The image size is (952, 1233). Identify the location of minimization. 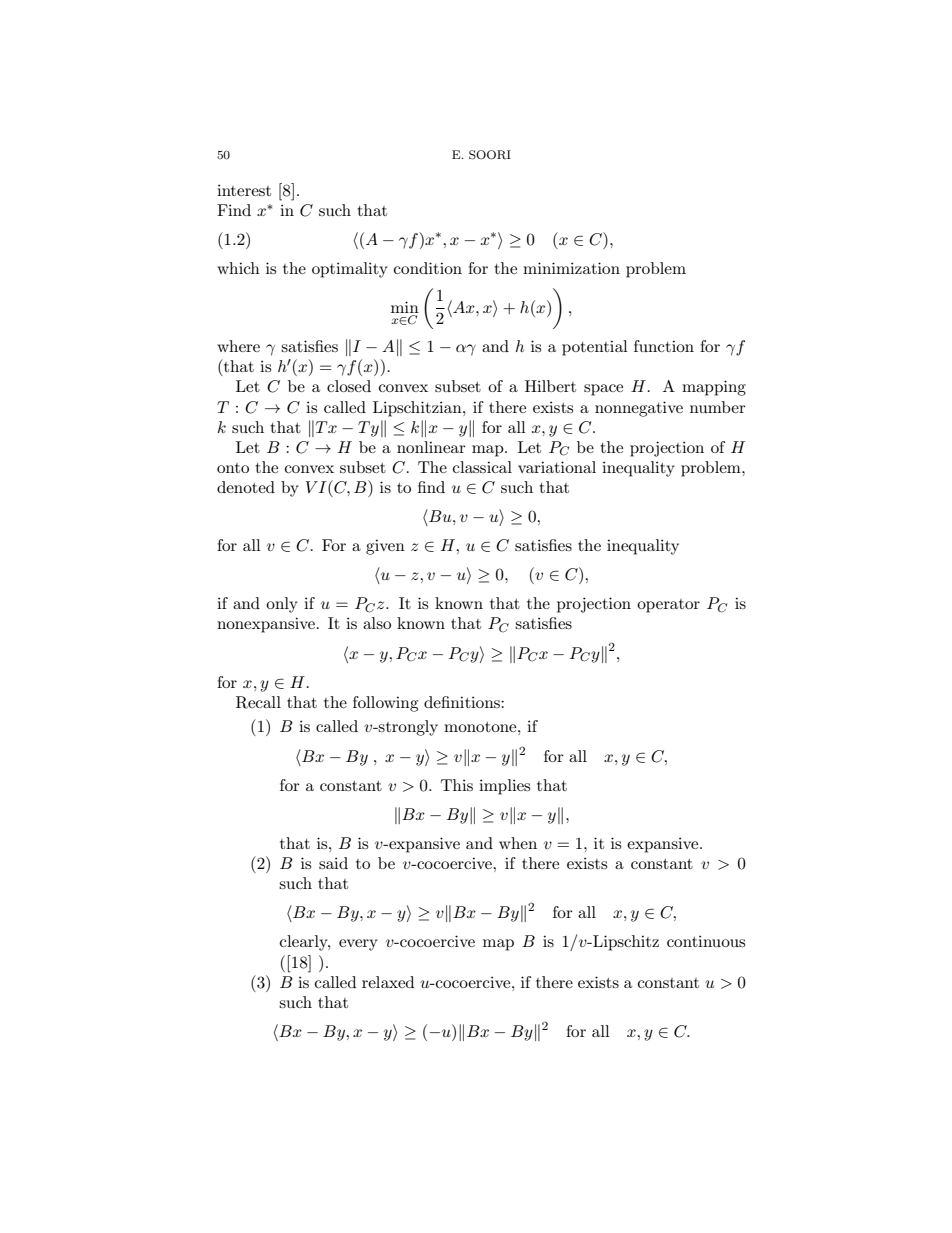
(571, 268).
